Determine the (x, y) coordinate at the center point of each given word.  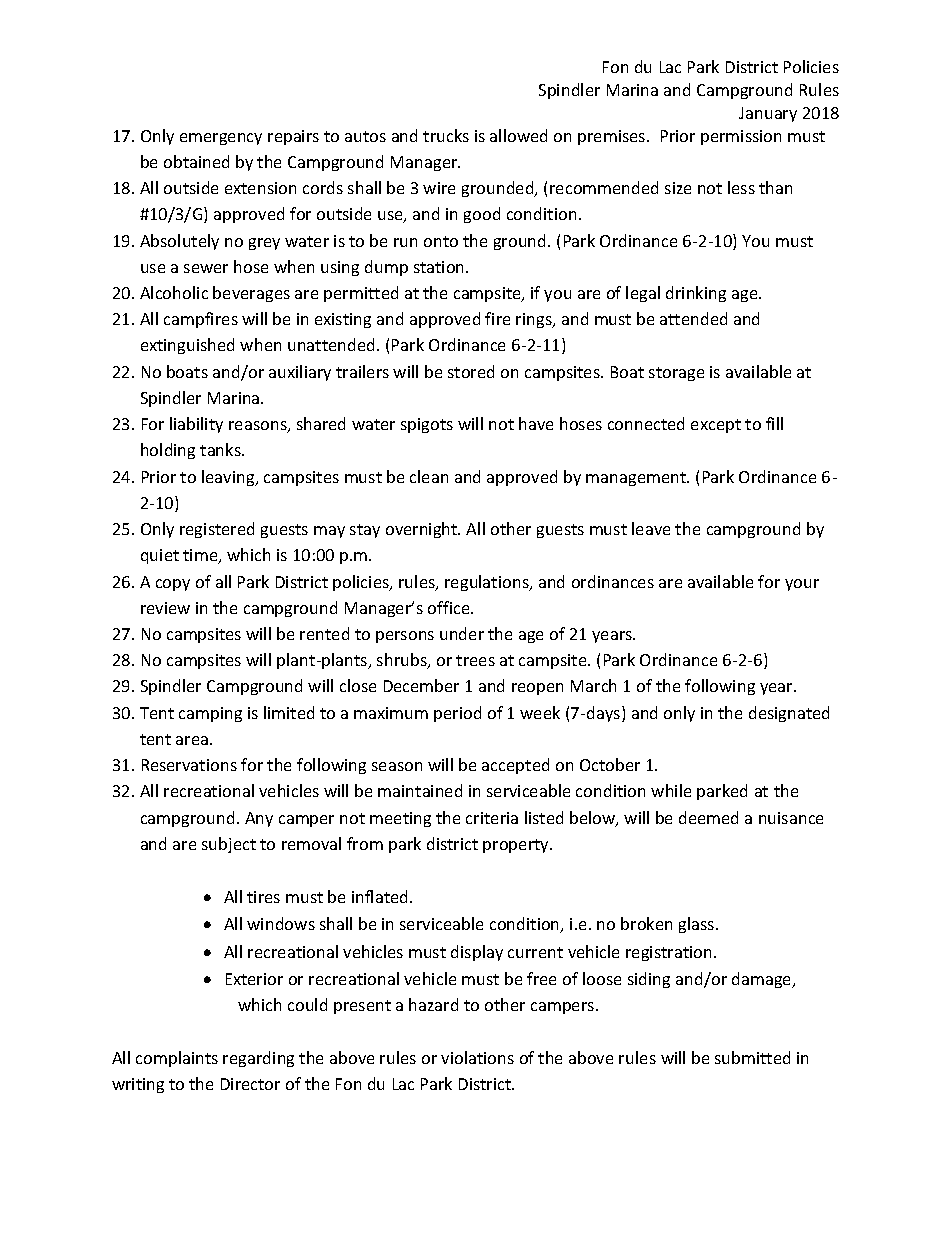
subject (229, 845)
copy (173, 585)
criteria (492, 818)
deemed (708, 817)
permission (741, 137)
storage (676, 374)
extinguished (187, 346)
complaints (177, 1059)
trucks (446, 135)
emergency (221, 139)
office (450, 607)
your (802, 585)
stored (471, 371)
